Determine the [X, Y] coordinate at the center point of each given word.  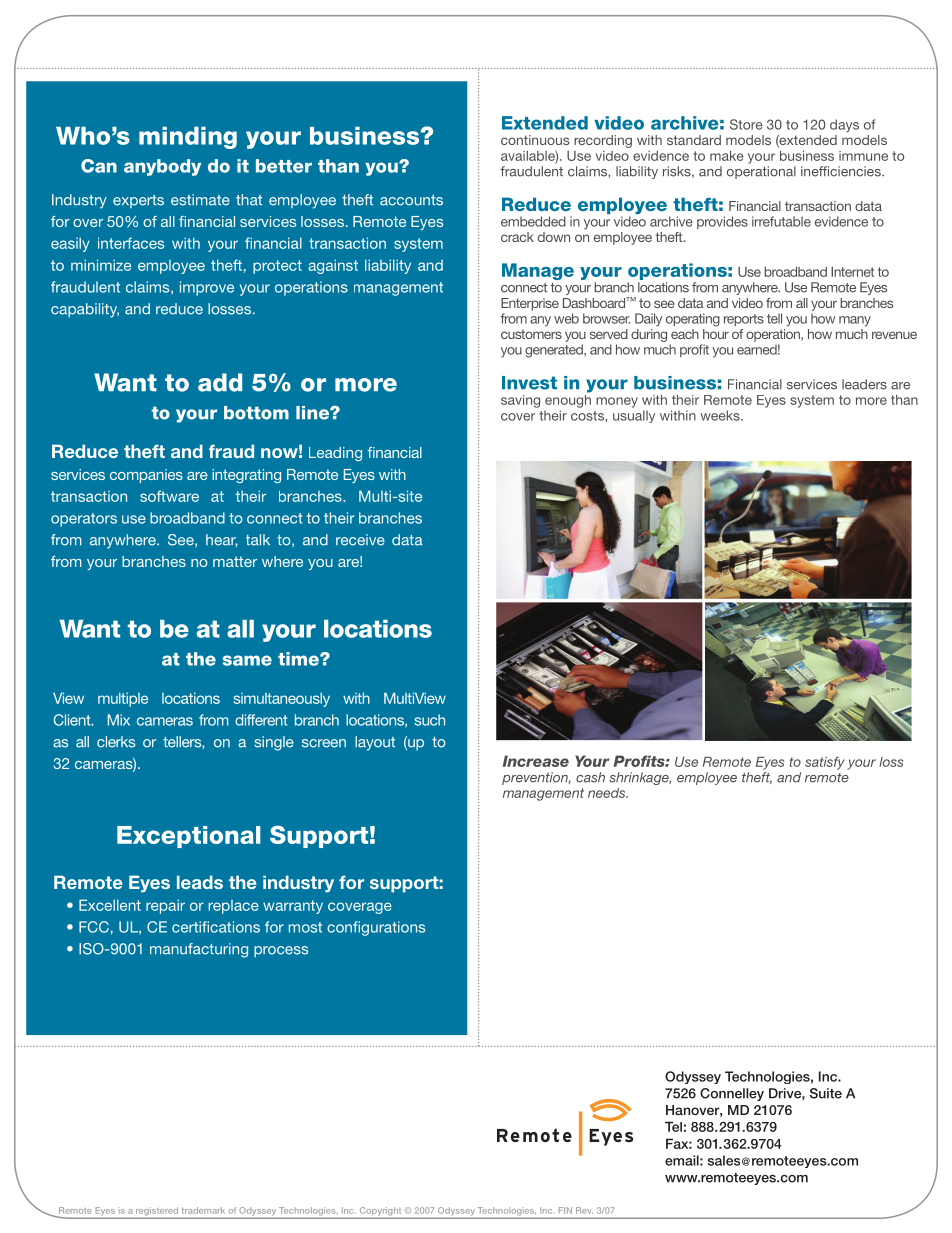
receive [360, 540]
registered [157, 1212]
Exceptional [188, 837]
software [169, 496]
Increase [536, 761]
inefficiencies [842, 171]
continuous [535, 140]
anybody [162, 167]
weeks [721, 415]
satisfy [825, 763]
